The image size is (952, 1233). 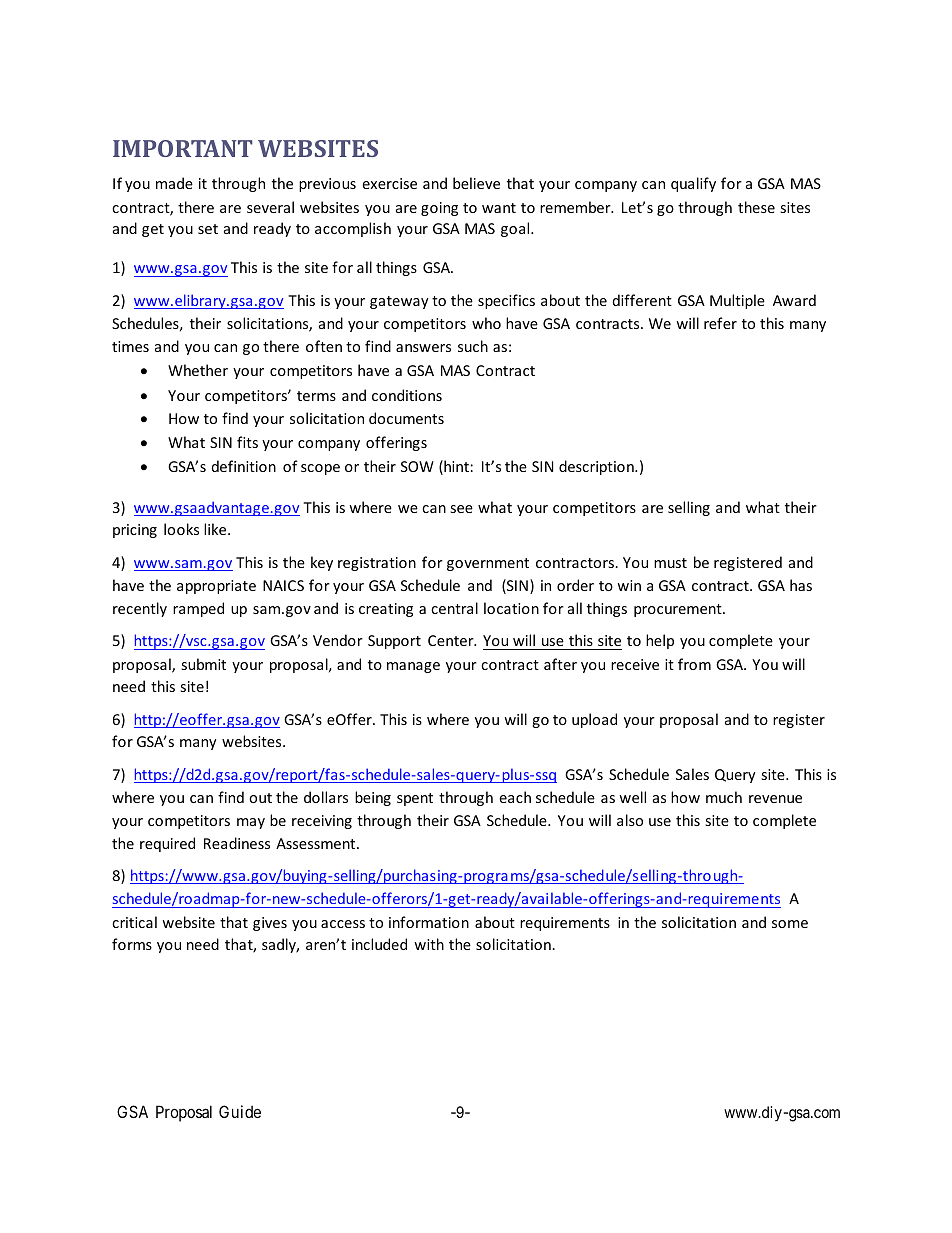 I want to click on believe, so click(x=476, y=183).
